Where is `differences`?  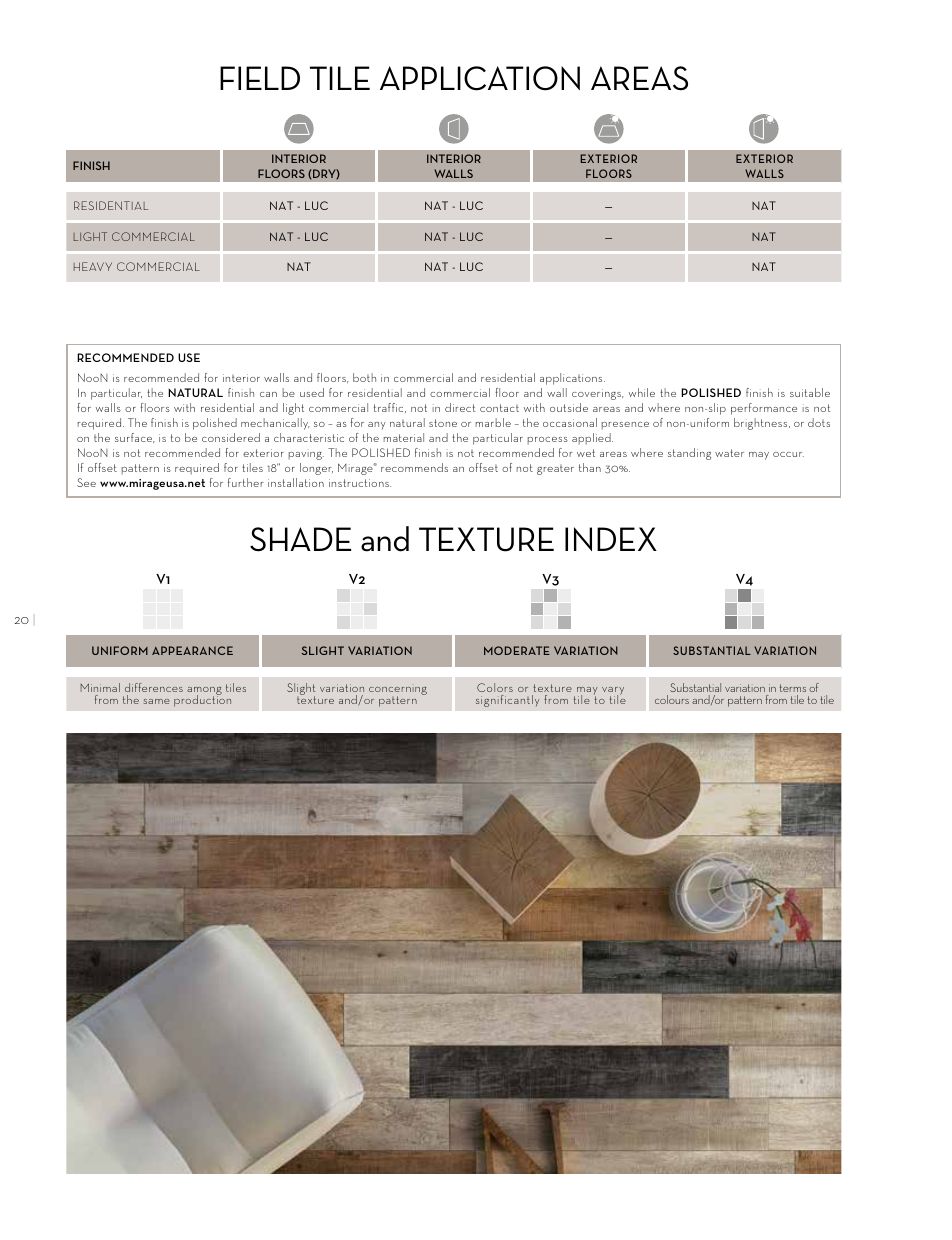
differences is located at coordinates (154, 687).
